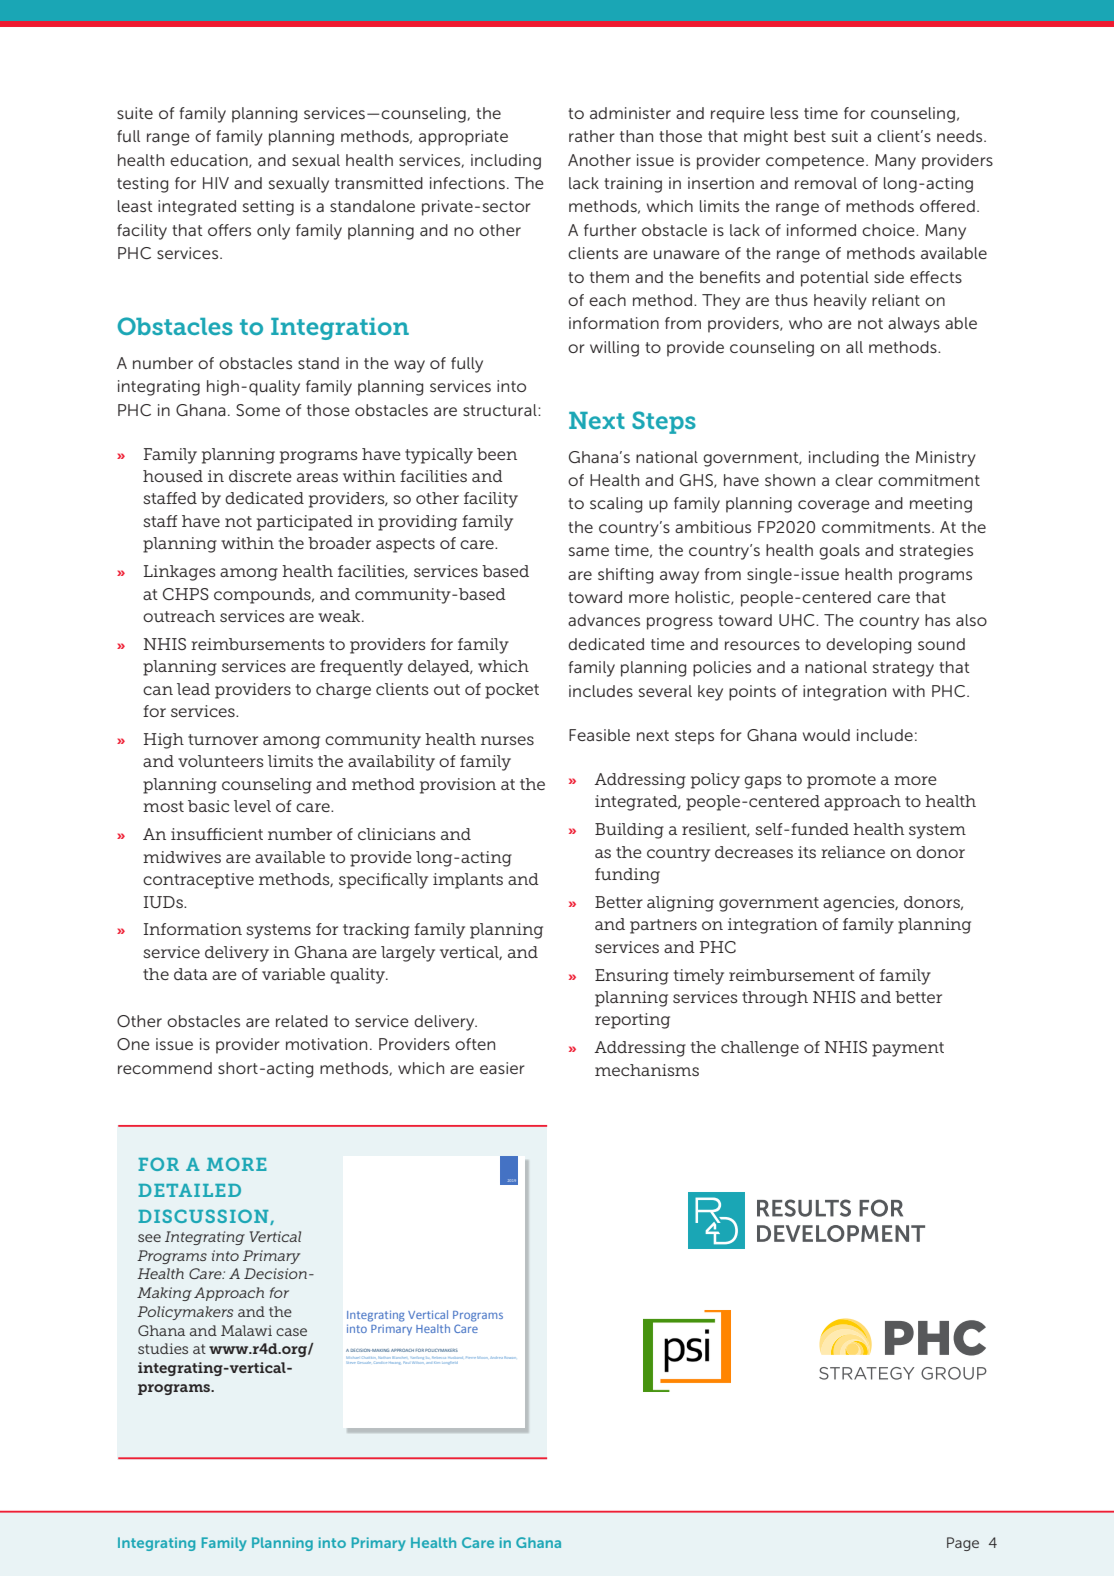 This document has width=1114, height=1576. I want to click on education, so click(210, 161).
